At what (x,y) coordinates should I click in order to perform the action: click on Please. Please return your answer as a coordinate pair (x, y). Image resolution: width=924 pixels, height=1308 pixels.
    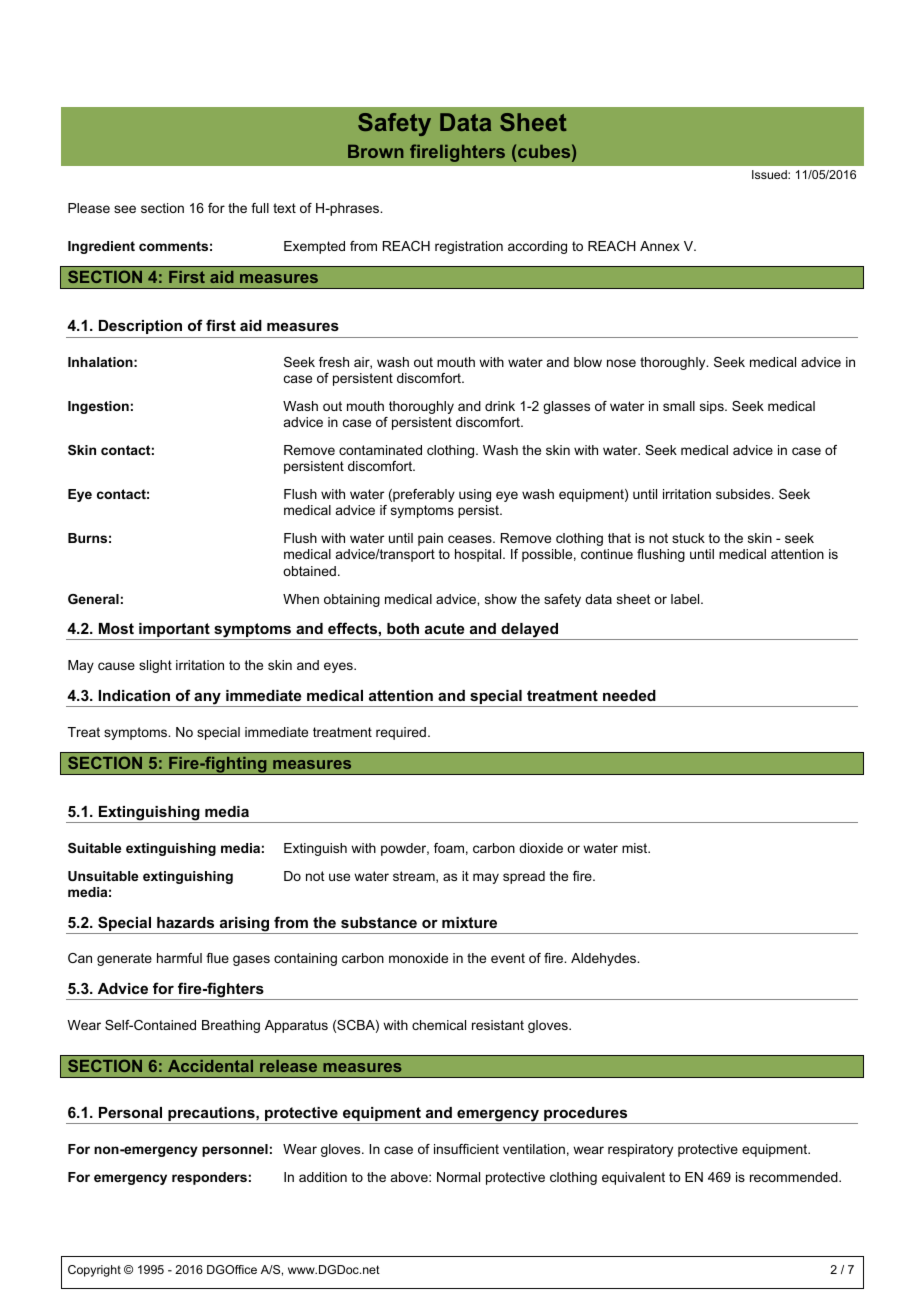
    Looking at the image, I should click on (89, 208).
